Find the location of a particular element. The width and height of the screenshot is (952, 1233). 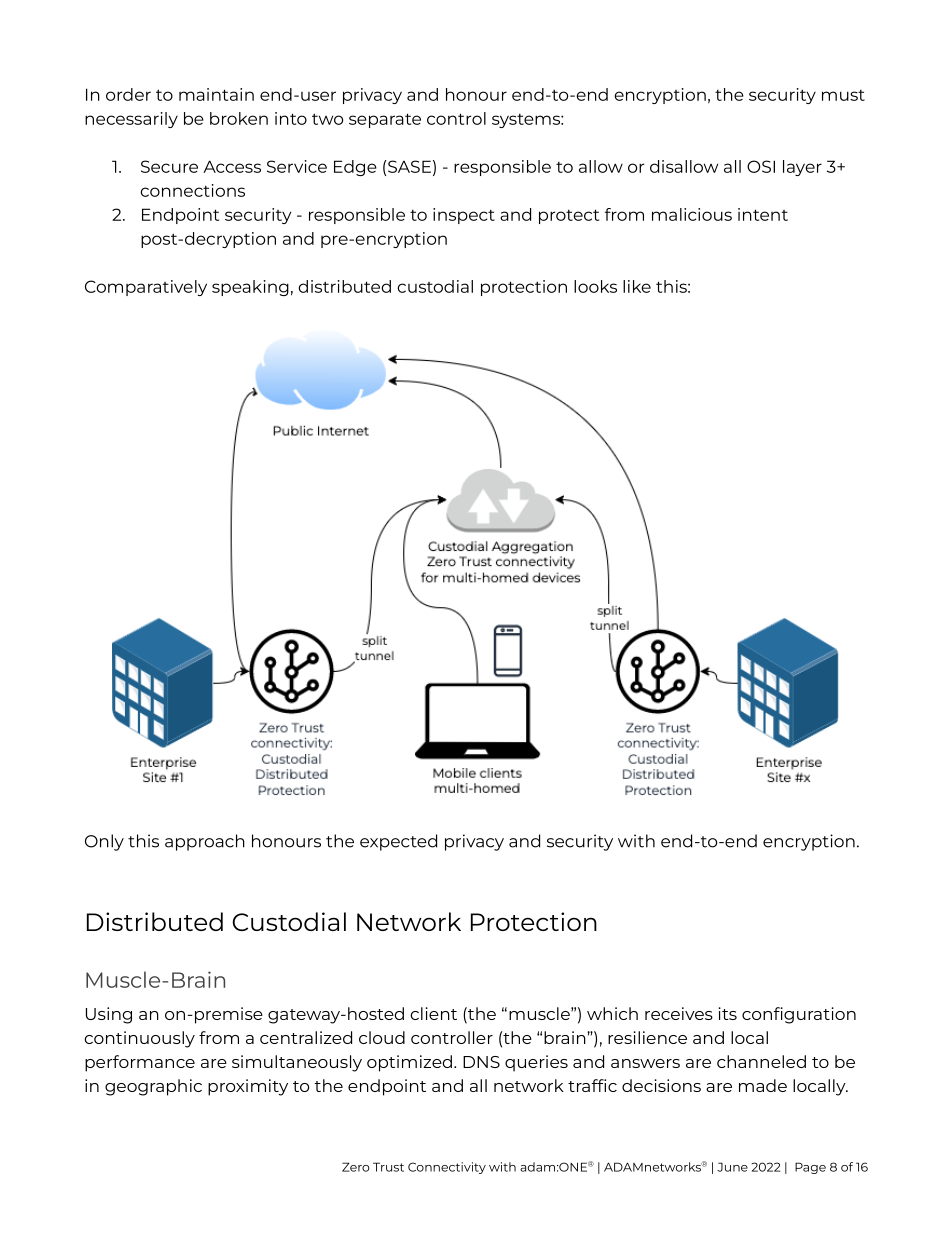

expected is located at coordinates (398, 842).
